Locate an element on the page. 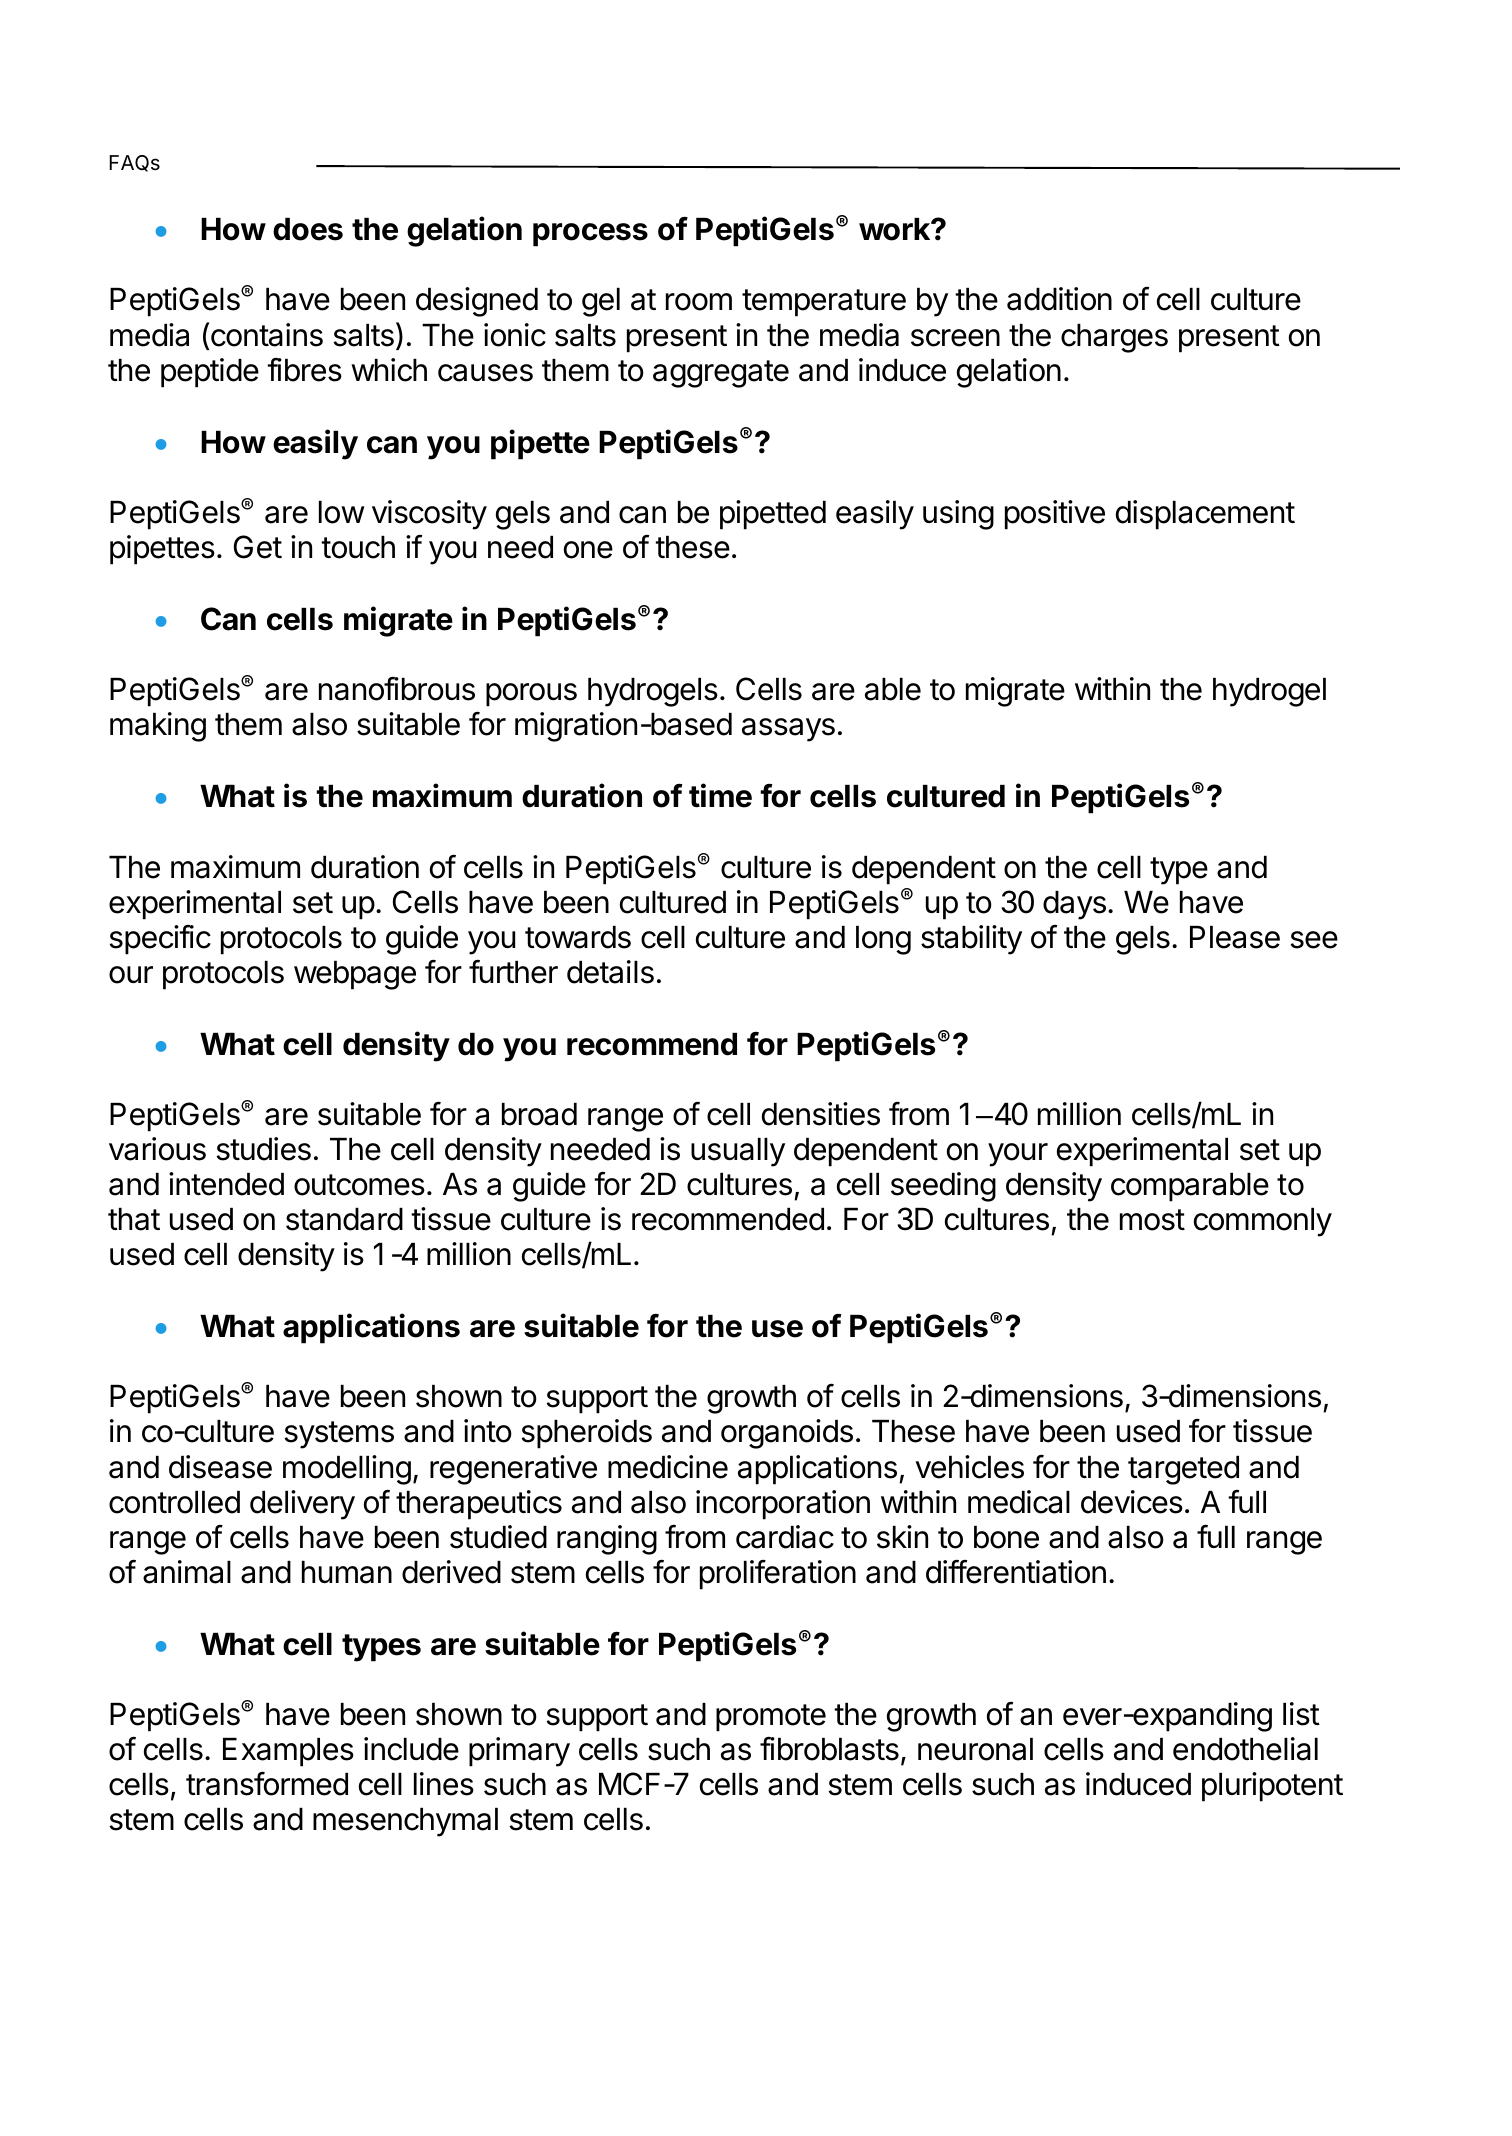  usually is located at coordinates (738, 1152).
